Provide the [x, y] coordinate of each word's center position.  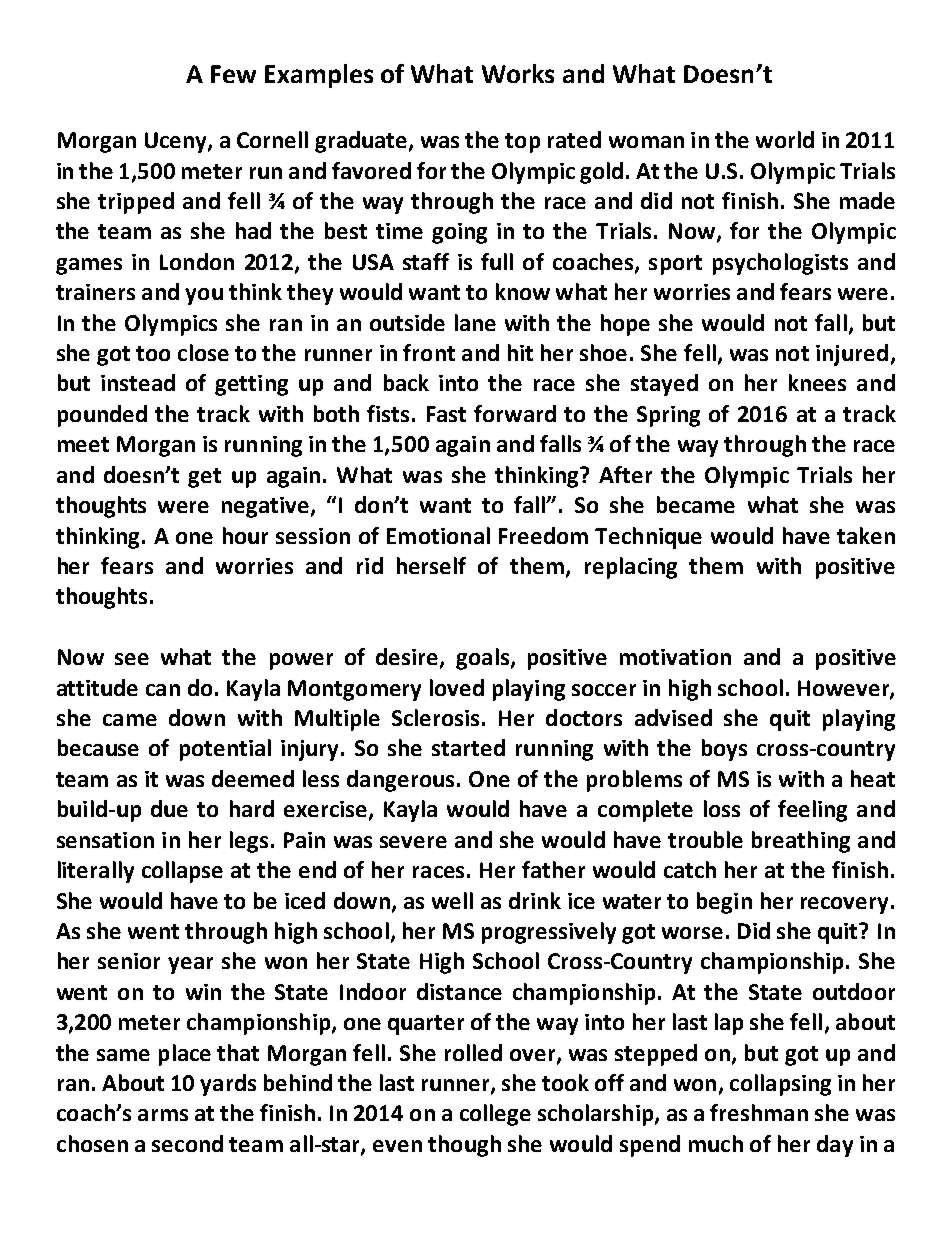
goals [482, 659]
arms [163, 1115]
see [132, 659]
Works [518, 73]
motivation [675, 657]
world [785, 139]
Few [233, 74]
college [495, 1115]
